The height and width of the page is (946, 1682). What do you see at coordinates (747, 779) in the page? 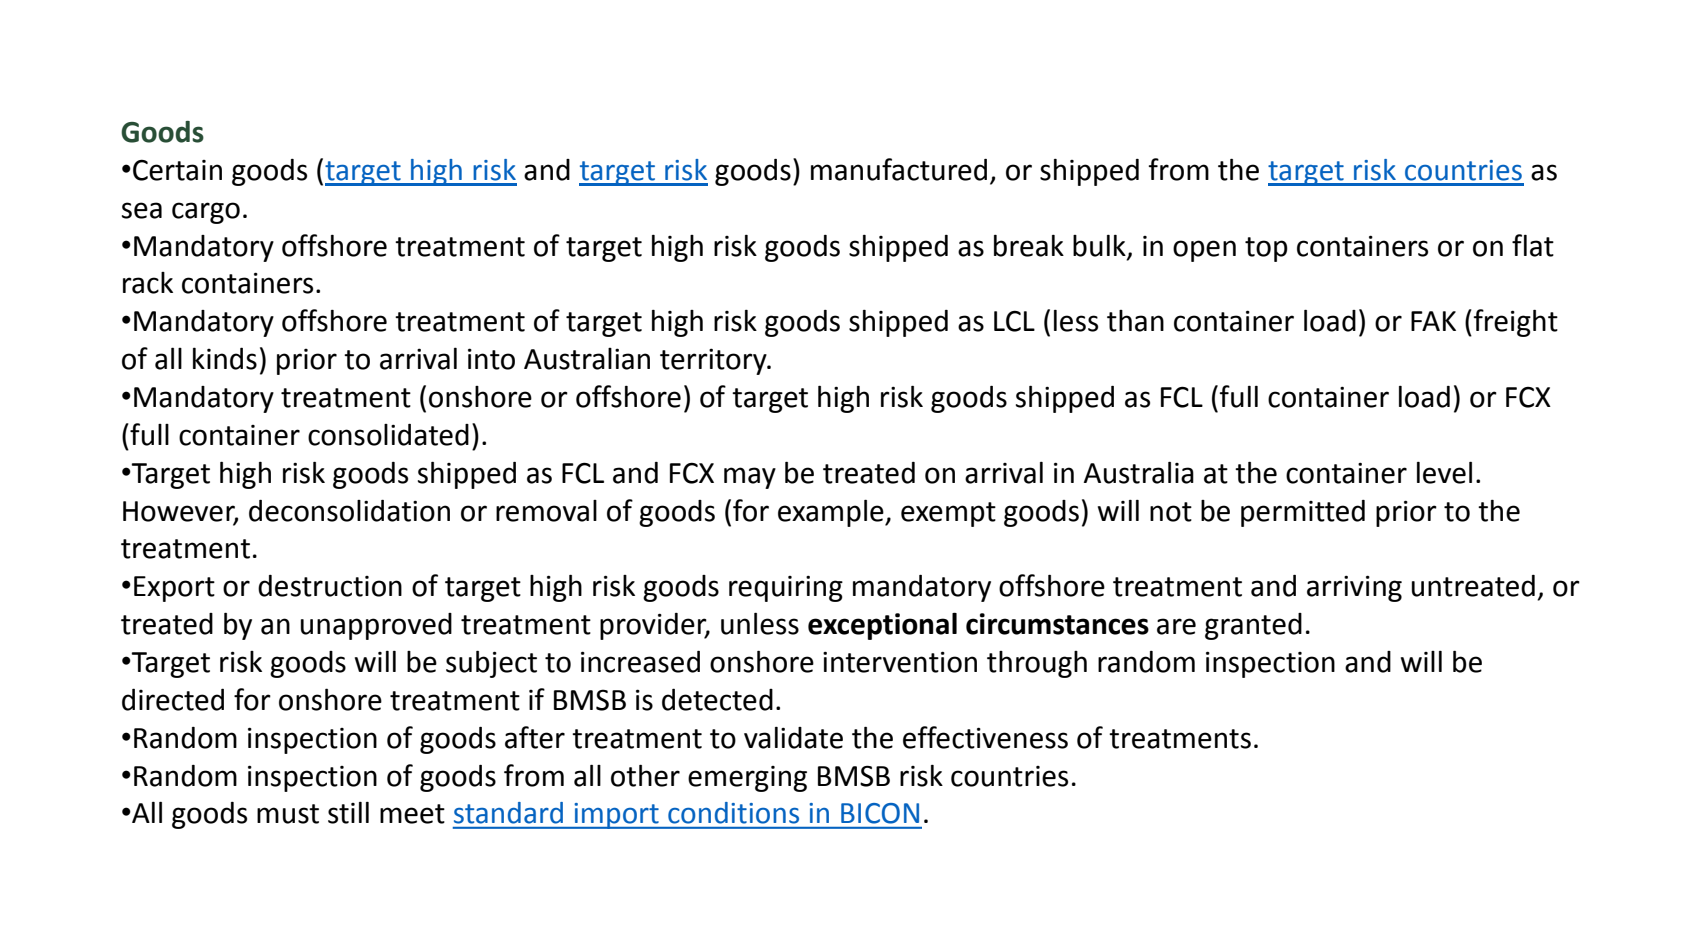
I see `emerging` at bounding box center [747, 779].
